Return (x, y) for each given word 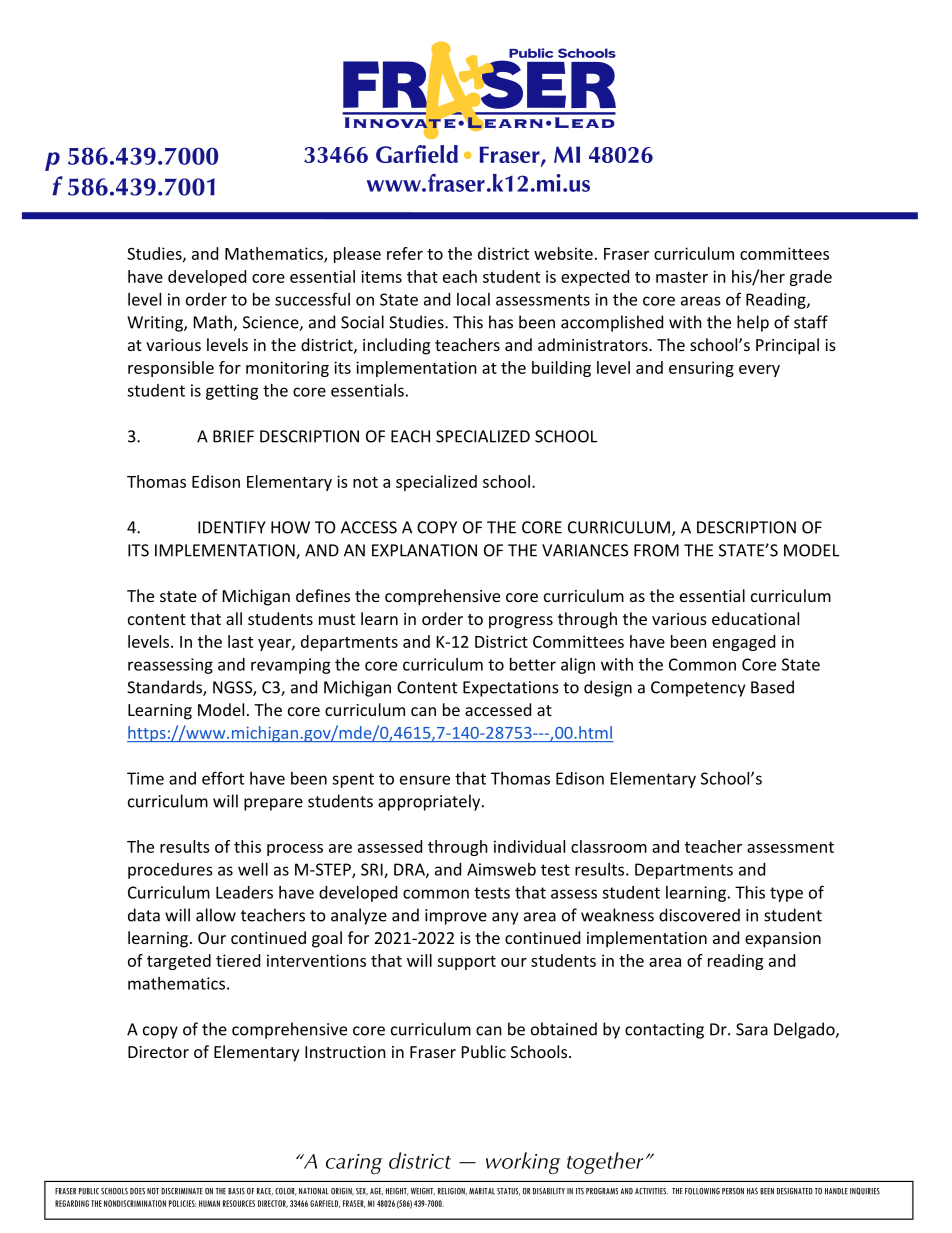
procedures (170, 871)
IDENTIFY (232, 527)
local (473, 299)
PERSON (733, 1191)
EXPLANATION (424, 550)
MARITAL (482, 1191)
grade (810, 278)
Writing (156, 324)
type (786, 894)
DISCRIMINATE (182, 1191)
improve (456, 917)
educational (755, 618)
